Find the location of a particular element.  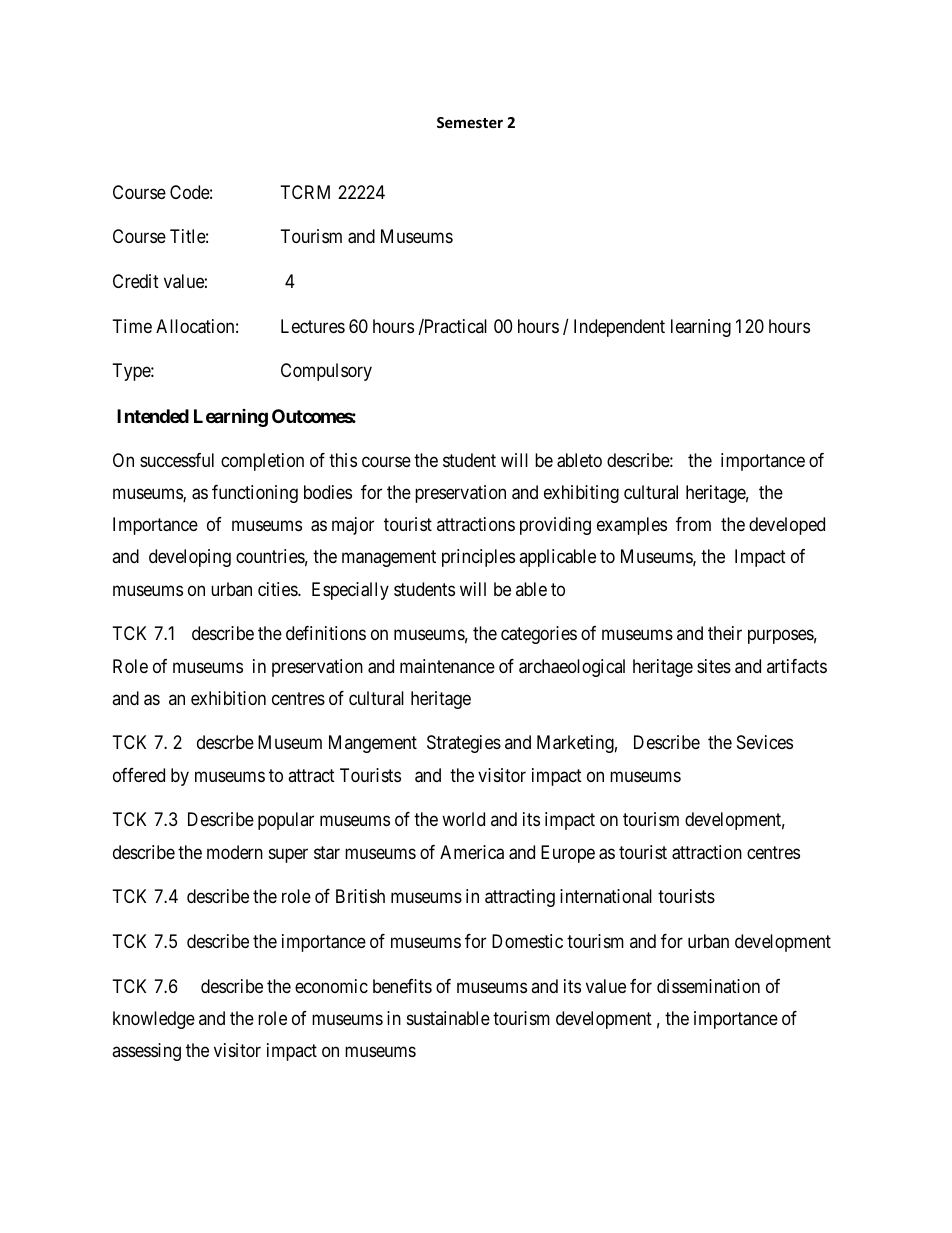

Strategies is located at coordinates (464, 744).
